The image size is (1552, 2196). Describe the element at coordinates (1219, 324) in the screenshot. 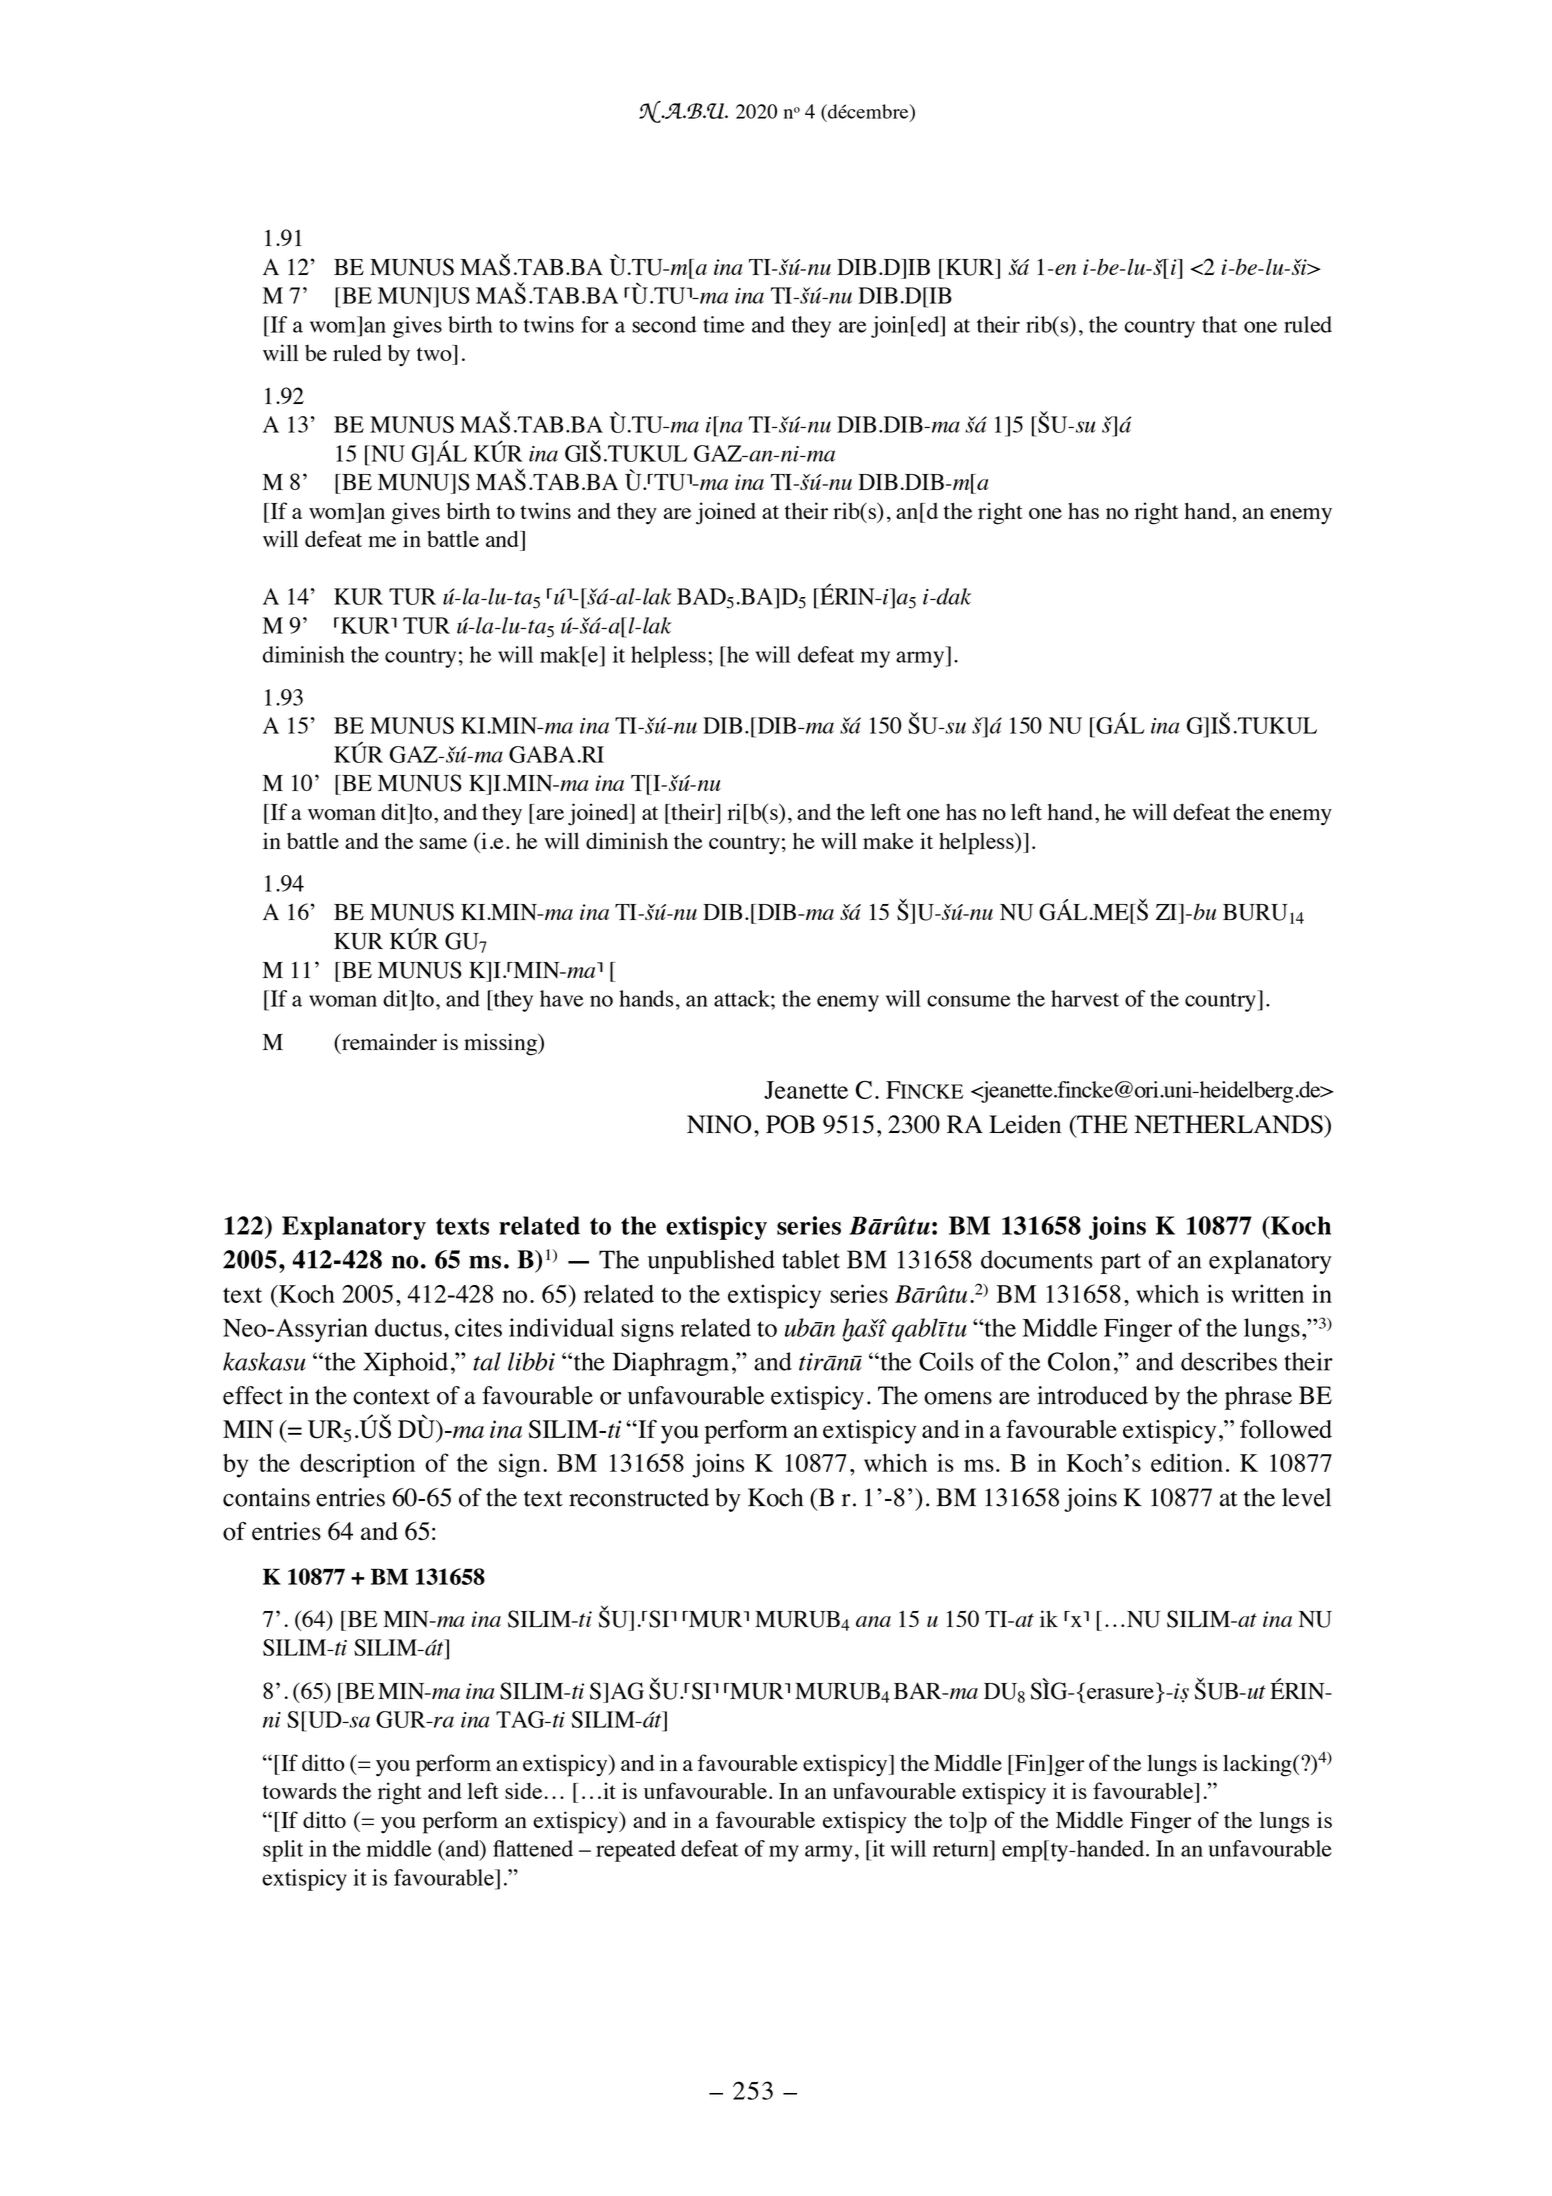

I see `that` at that location.
